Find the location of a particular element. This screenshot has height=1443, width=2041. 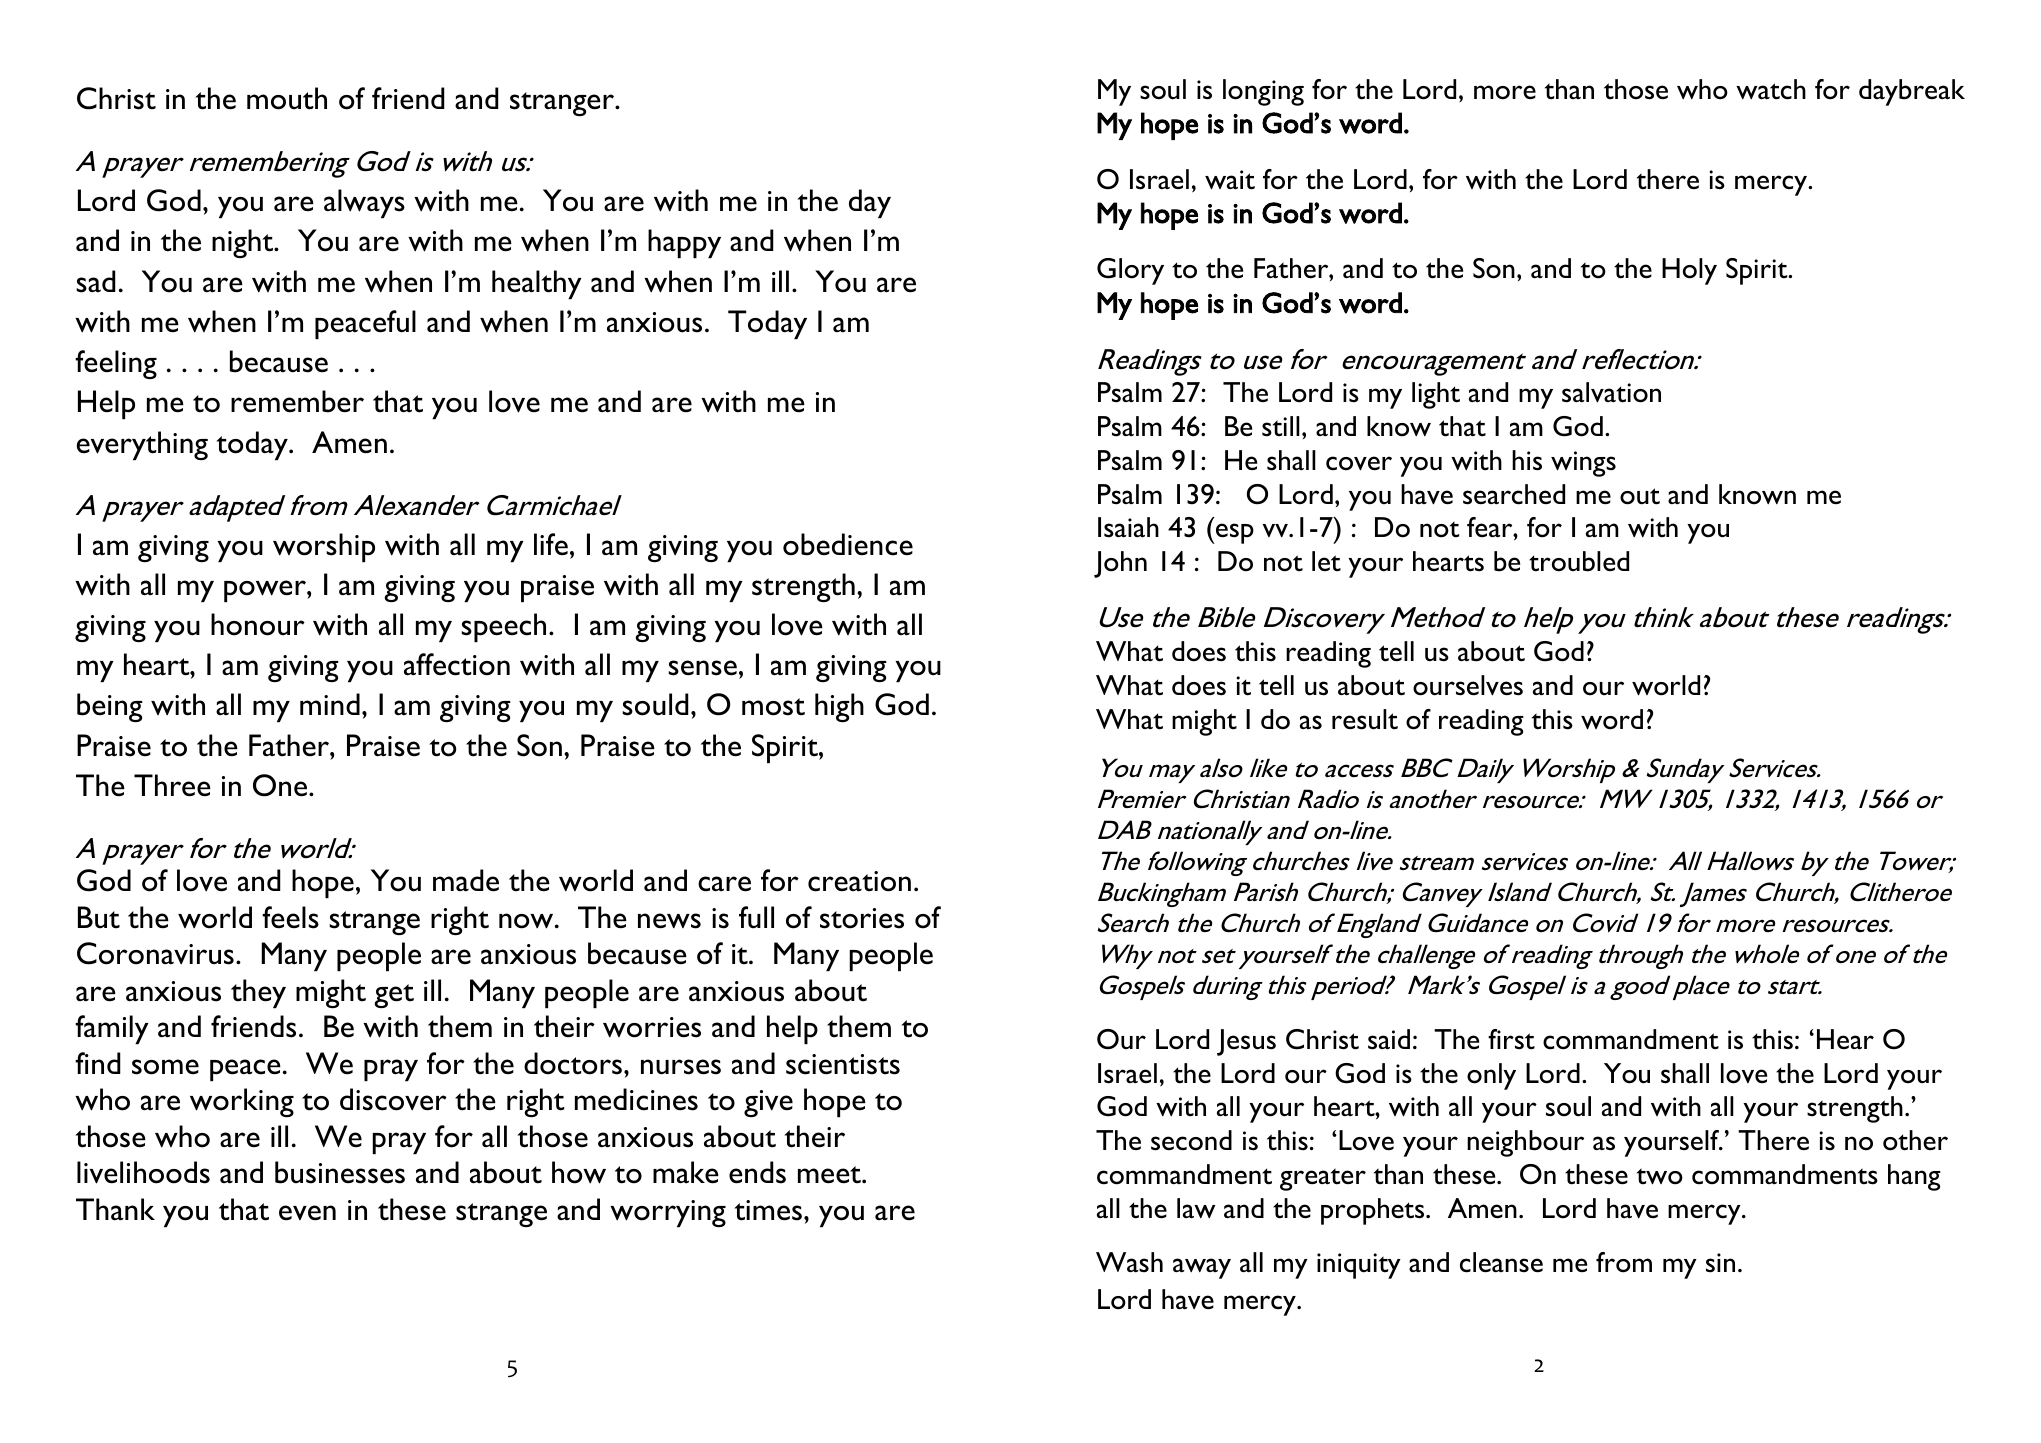

watch is located at coordinates (1771, 89).
